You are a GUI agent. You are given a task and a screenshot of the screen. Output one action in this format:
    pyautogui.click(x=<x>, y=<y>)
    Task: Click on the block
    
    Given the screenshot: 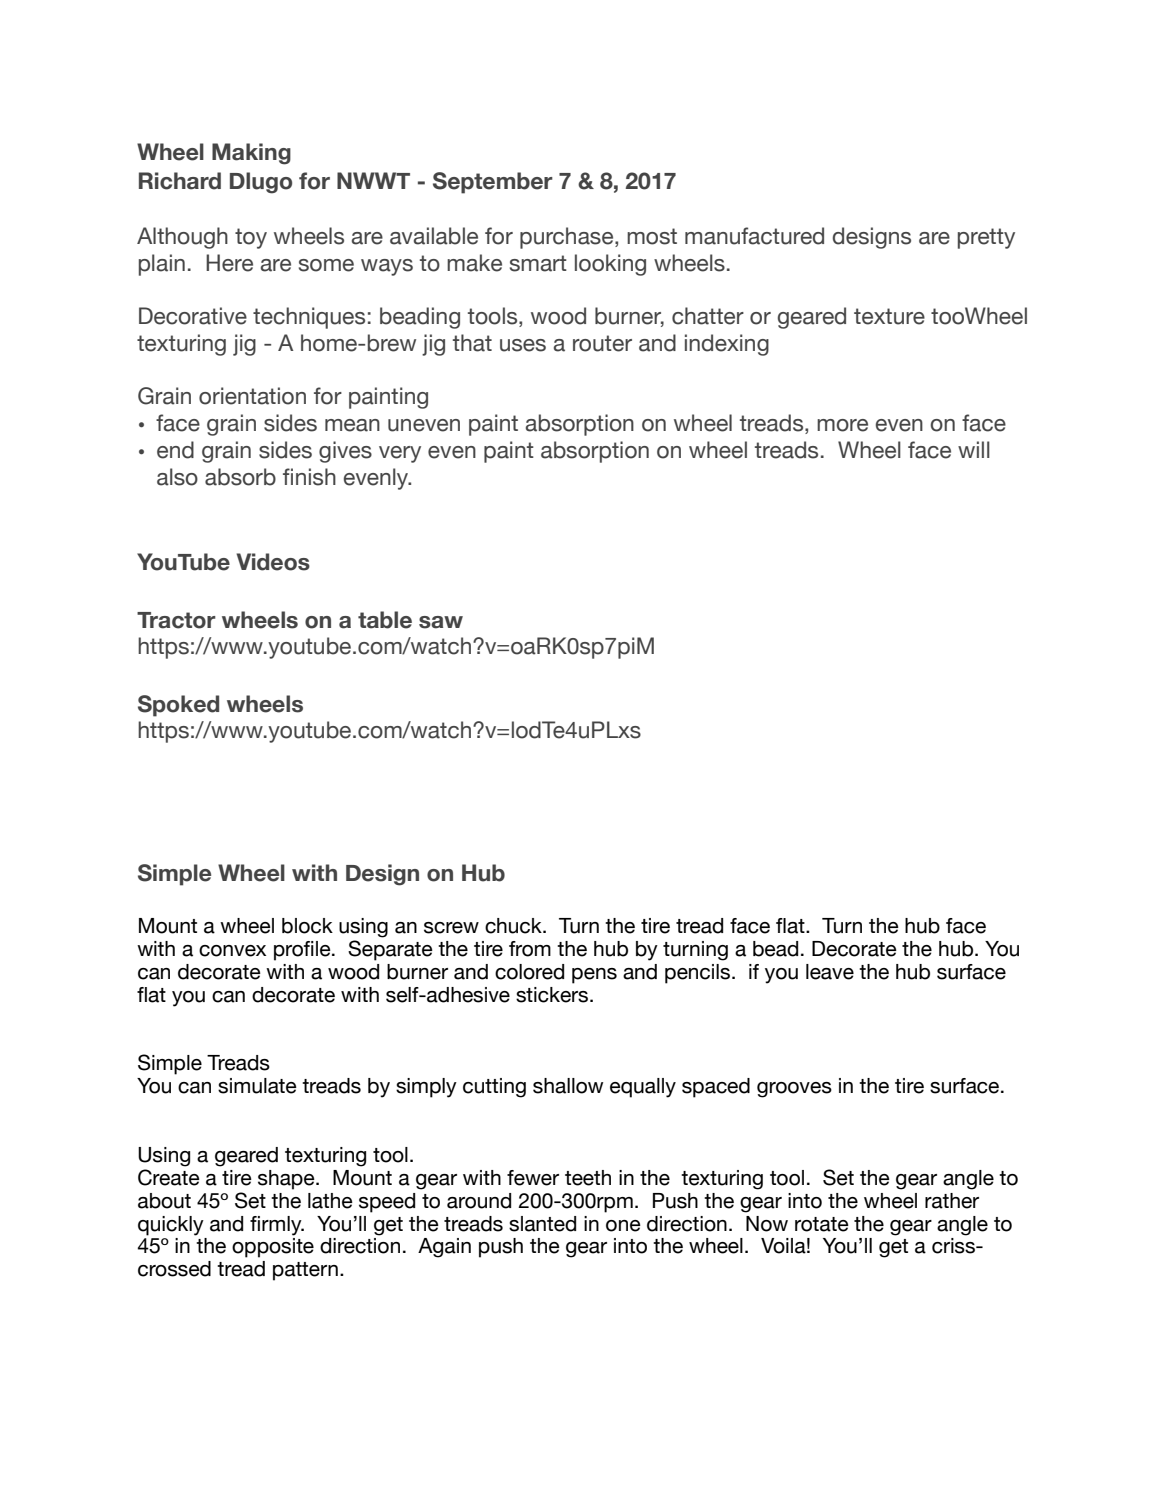 What is the action you would take?
    pyautogui.click(x=307, y=926)
